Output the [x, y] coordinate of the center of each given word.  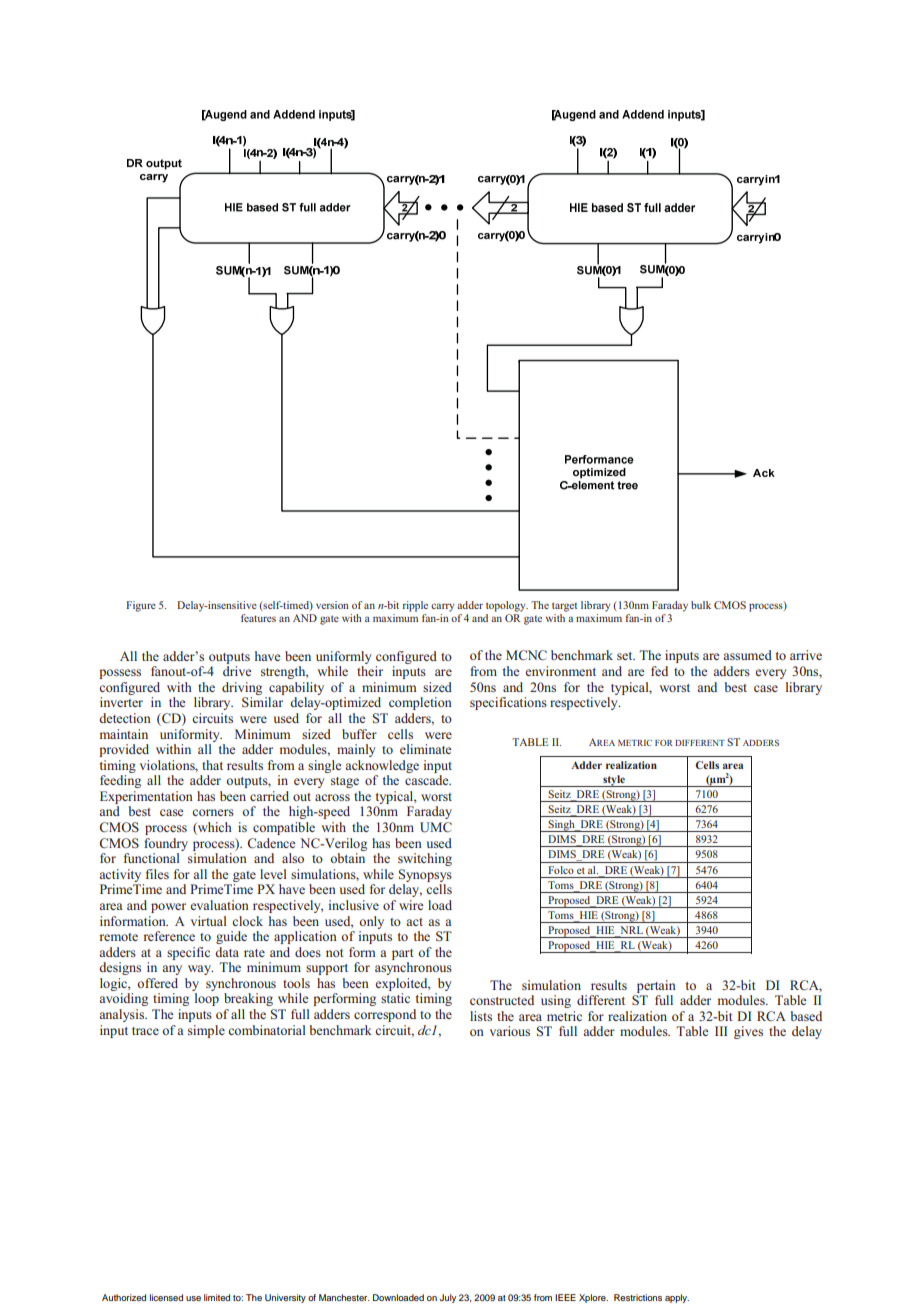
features [258, 618]
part [403, 954]
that [212, 765]
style [614, 781]
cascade [428, 780]
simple [206, 1031]
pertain [656, 986]
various [510, 1031]
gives [748, 1032]
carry [443, 607]
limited [217, 1297]
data [227, 952]
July [447, 1298]
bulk [701, 605]
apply [677, 1298]
